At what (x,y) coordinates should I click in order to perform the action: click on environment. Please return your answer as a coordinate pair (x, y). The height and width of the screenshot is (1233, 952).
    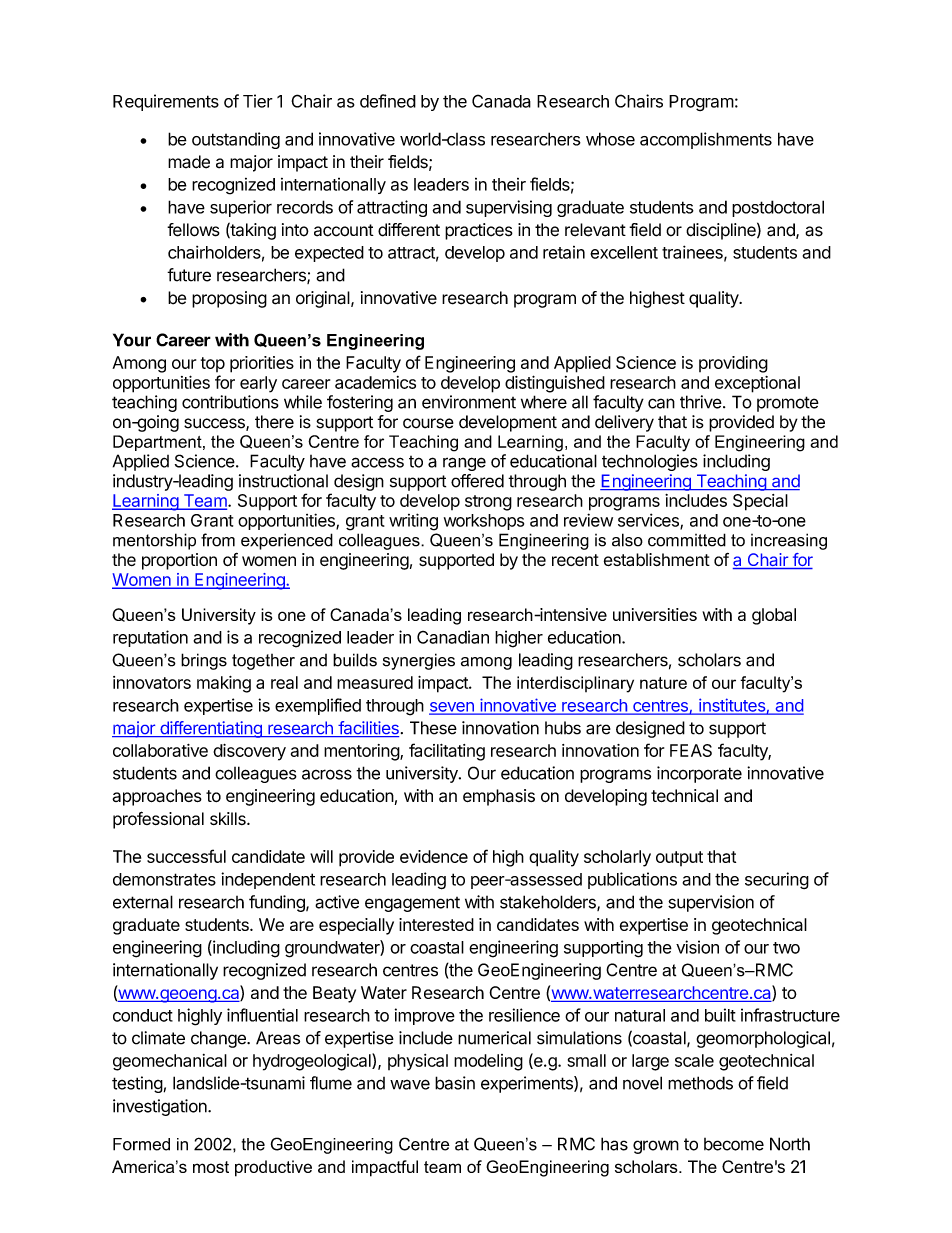
    Looking at the image, I should click on (469, 402).
